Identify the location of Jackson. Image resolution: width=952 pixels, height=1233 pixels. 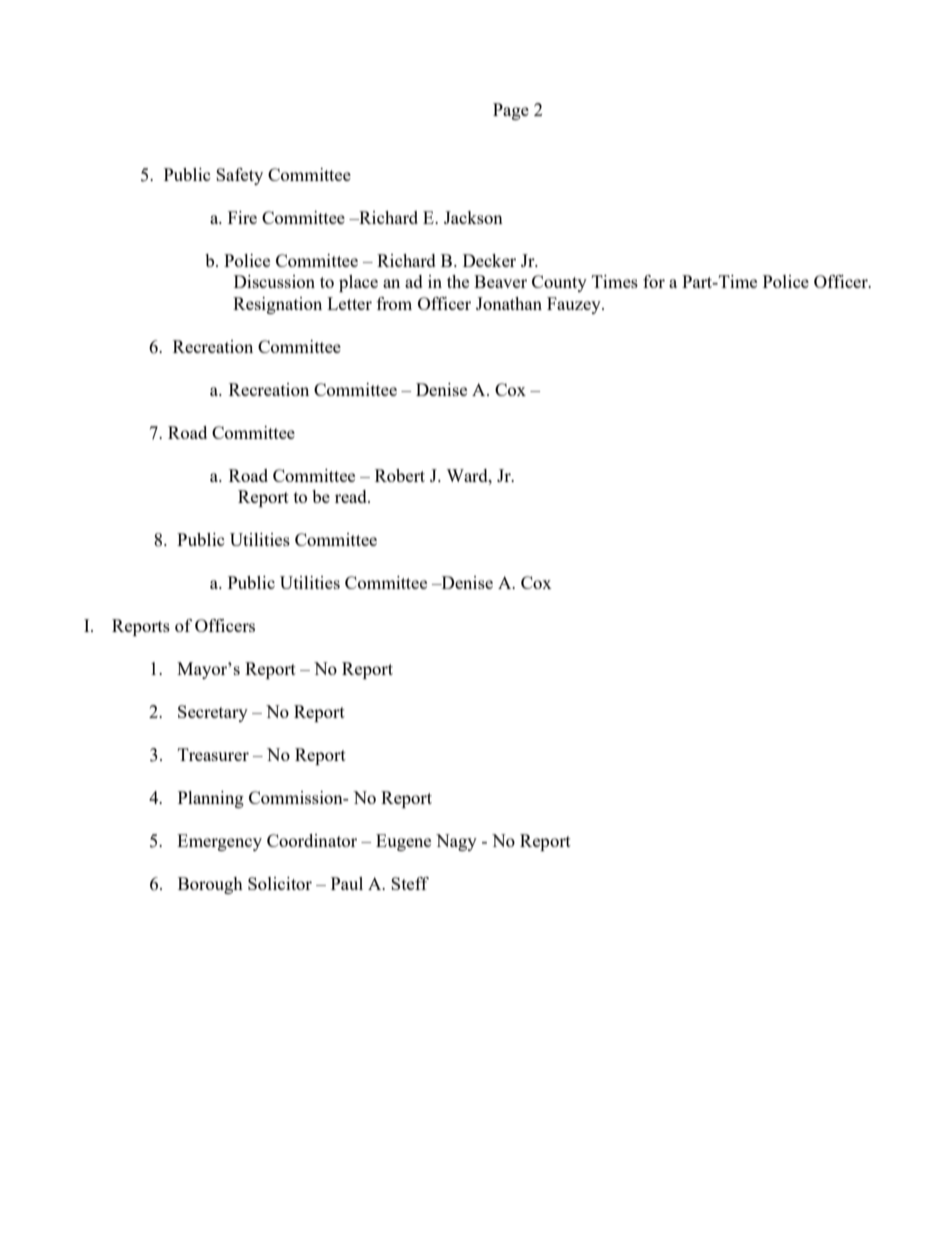
(473, 217).
